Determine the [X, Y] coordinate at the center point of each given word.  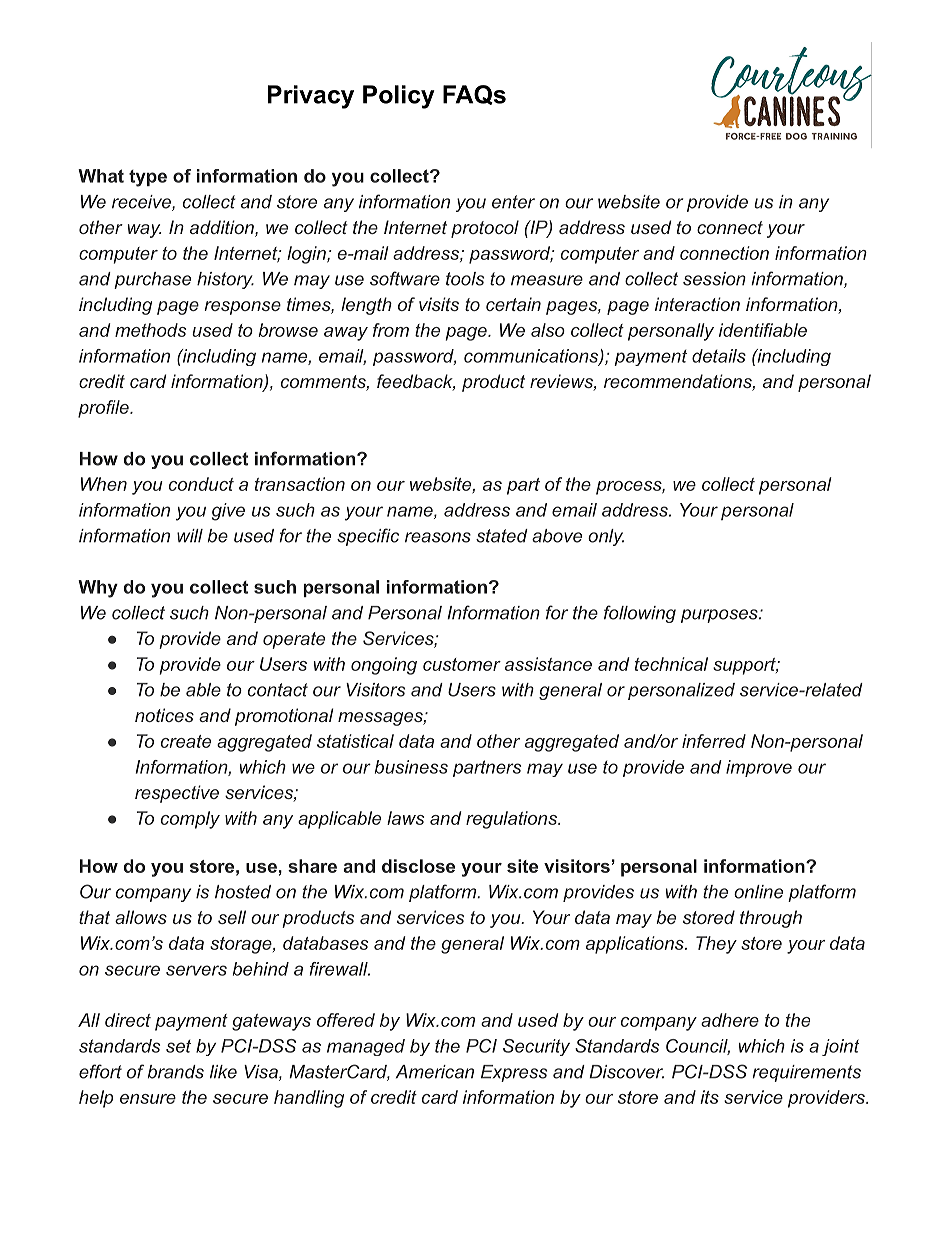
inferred [714, 741]
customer [462, 664]
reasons [438, 537]
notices [164, 715]
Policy [399, 97]
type [148, 178]
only [606, 537]
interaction [697, 304]
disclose [418, 866]
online [758, 892]
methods [151, 330]
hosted [243, 892]
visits [439, 304]
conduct [201, 484]
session [714, 279]
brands [176, 1072]
